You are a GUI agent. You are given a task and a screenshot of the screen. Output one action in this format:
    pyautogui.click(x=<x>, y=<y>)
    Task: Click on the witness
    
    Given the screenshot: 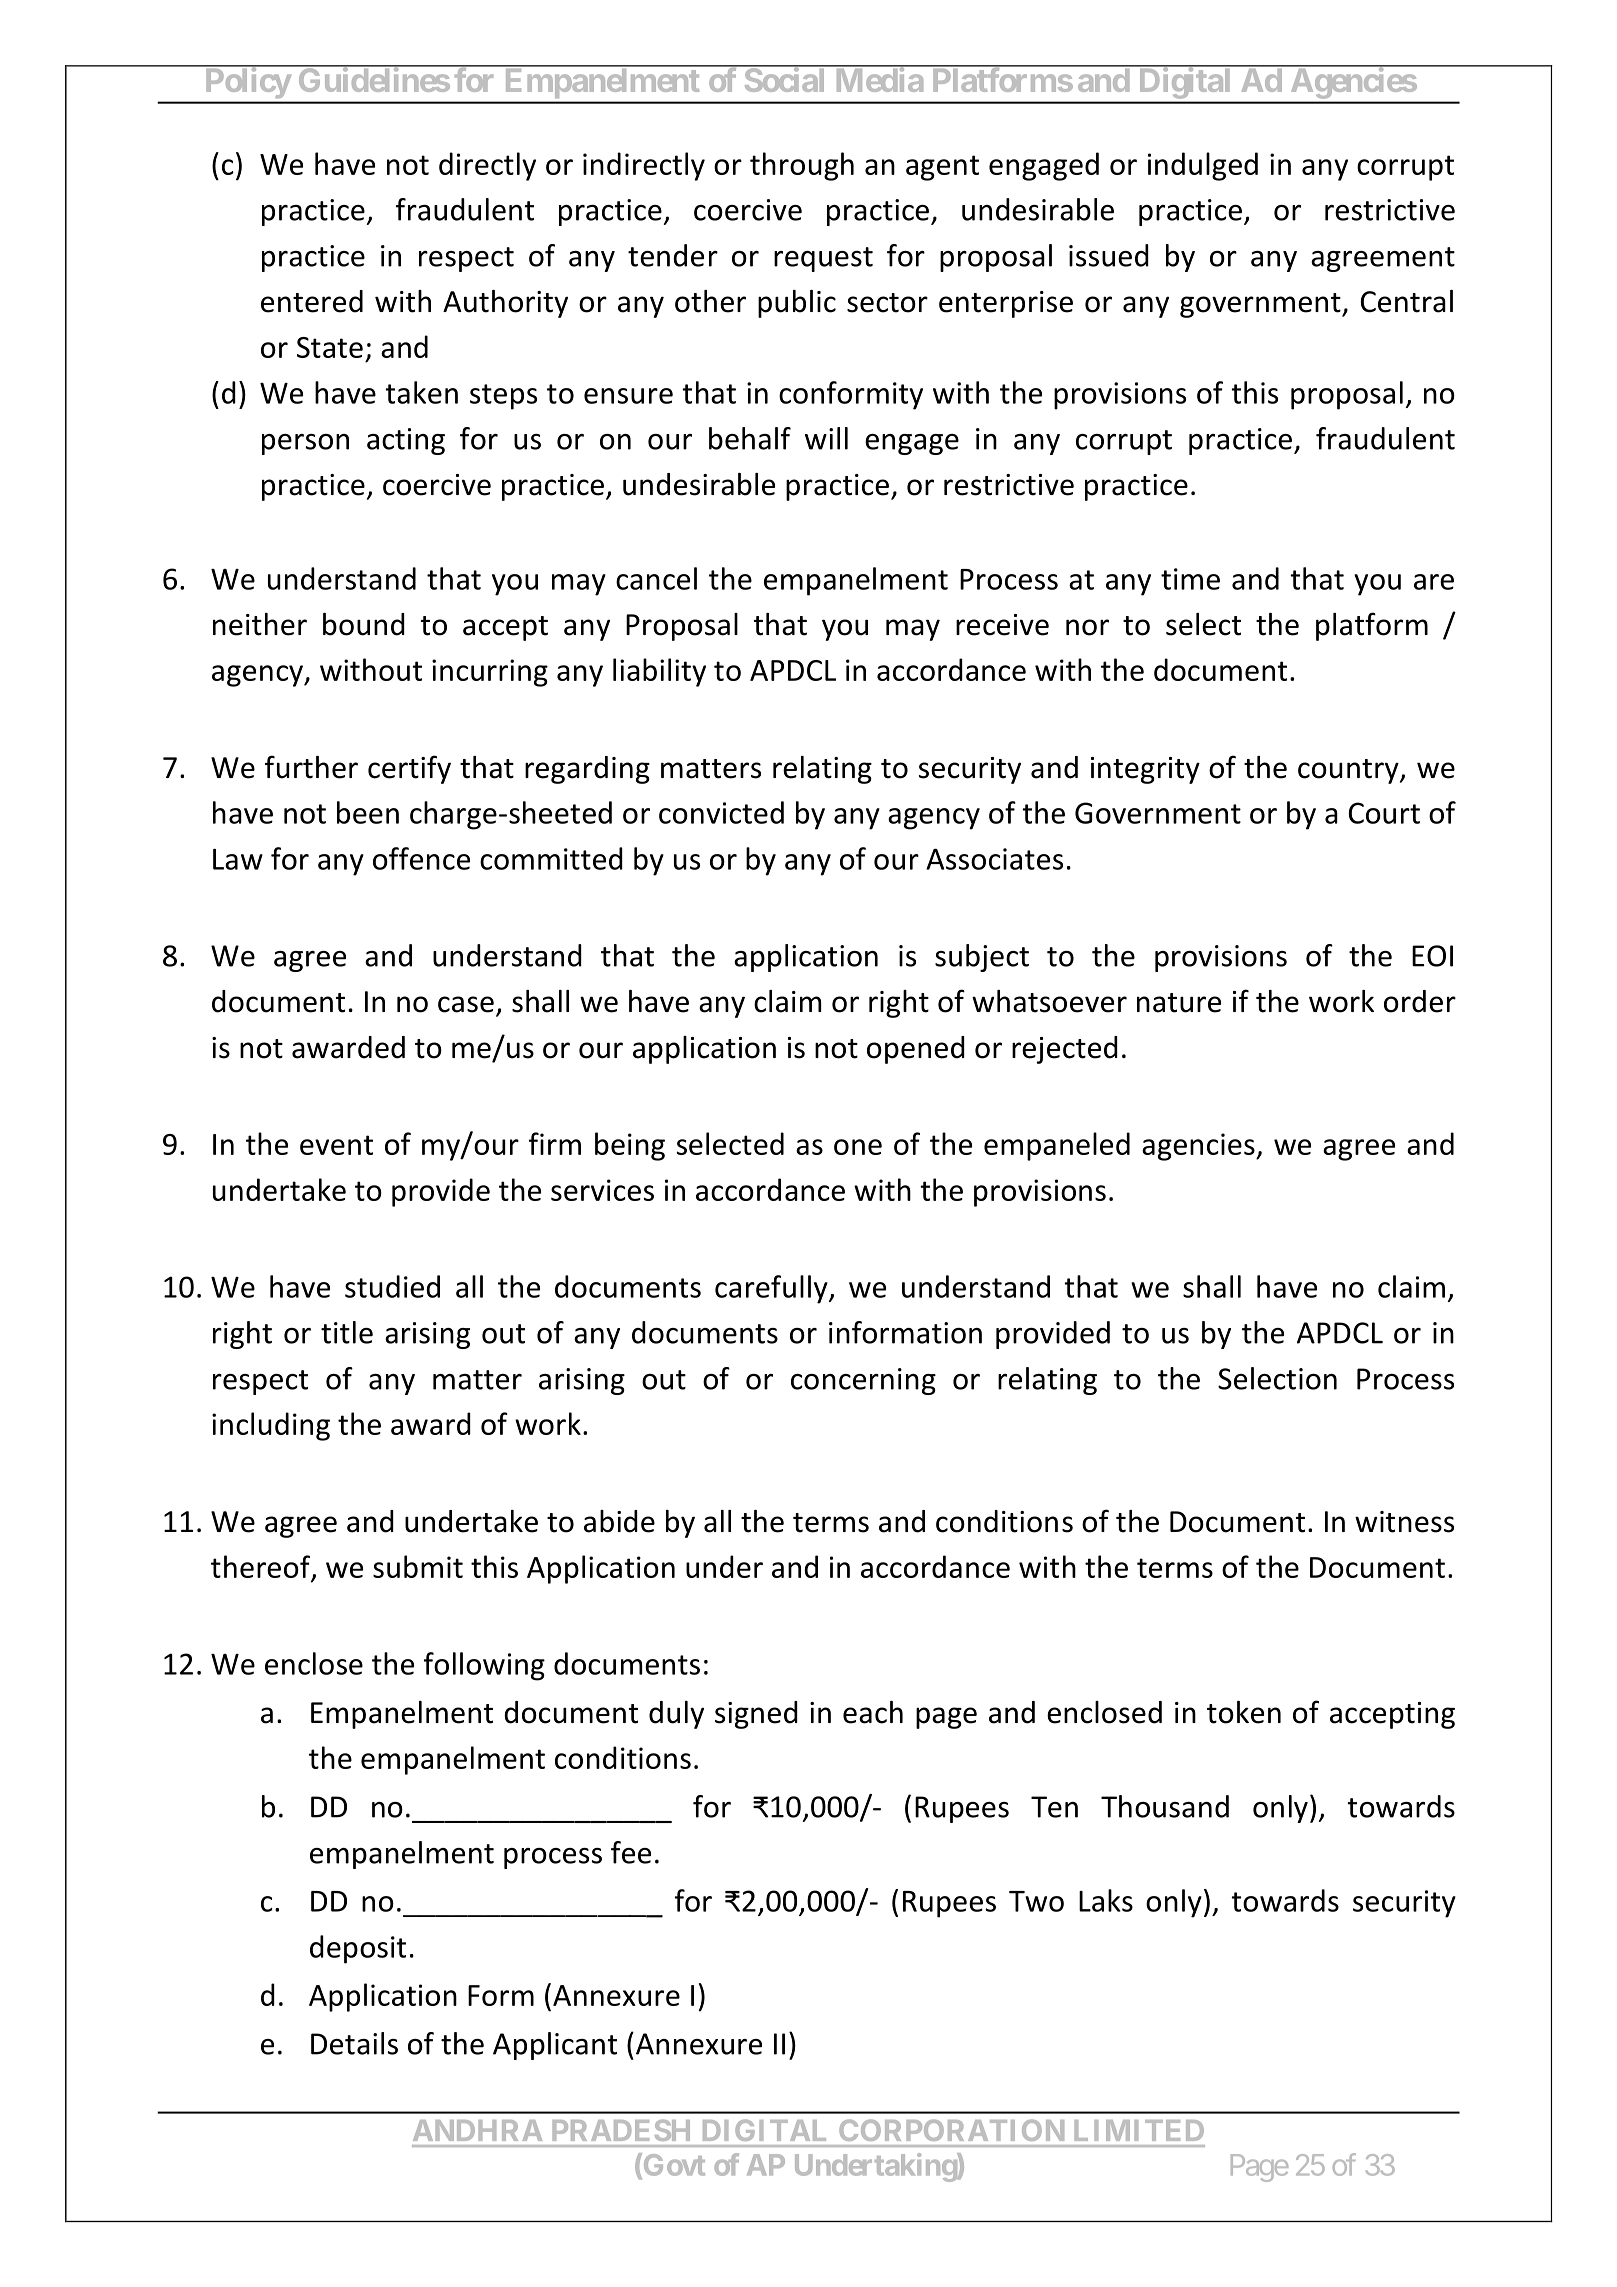 What is the action you would take?
    pyautogui.click(x=1404, y=1522)
